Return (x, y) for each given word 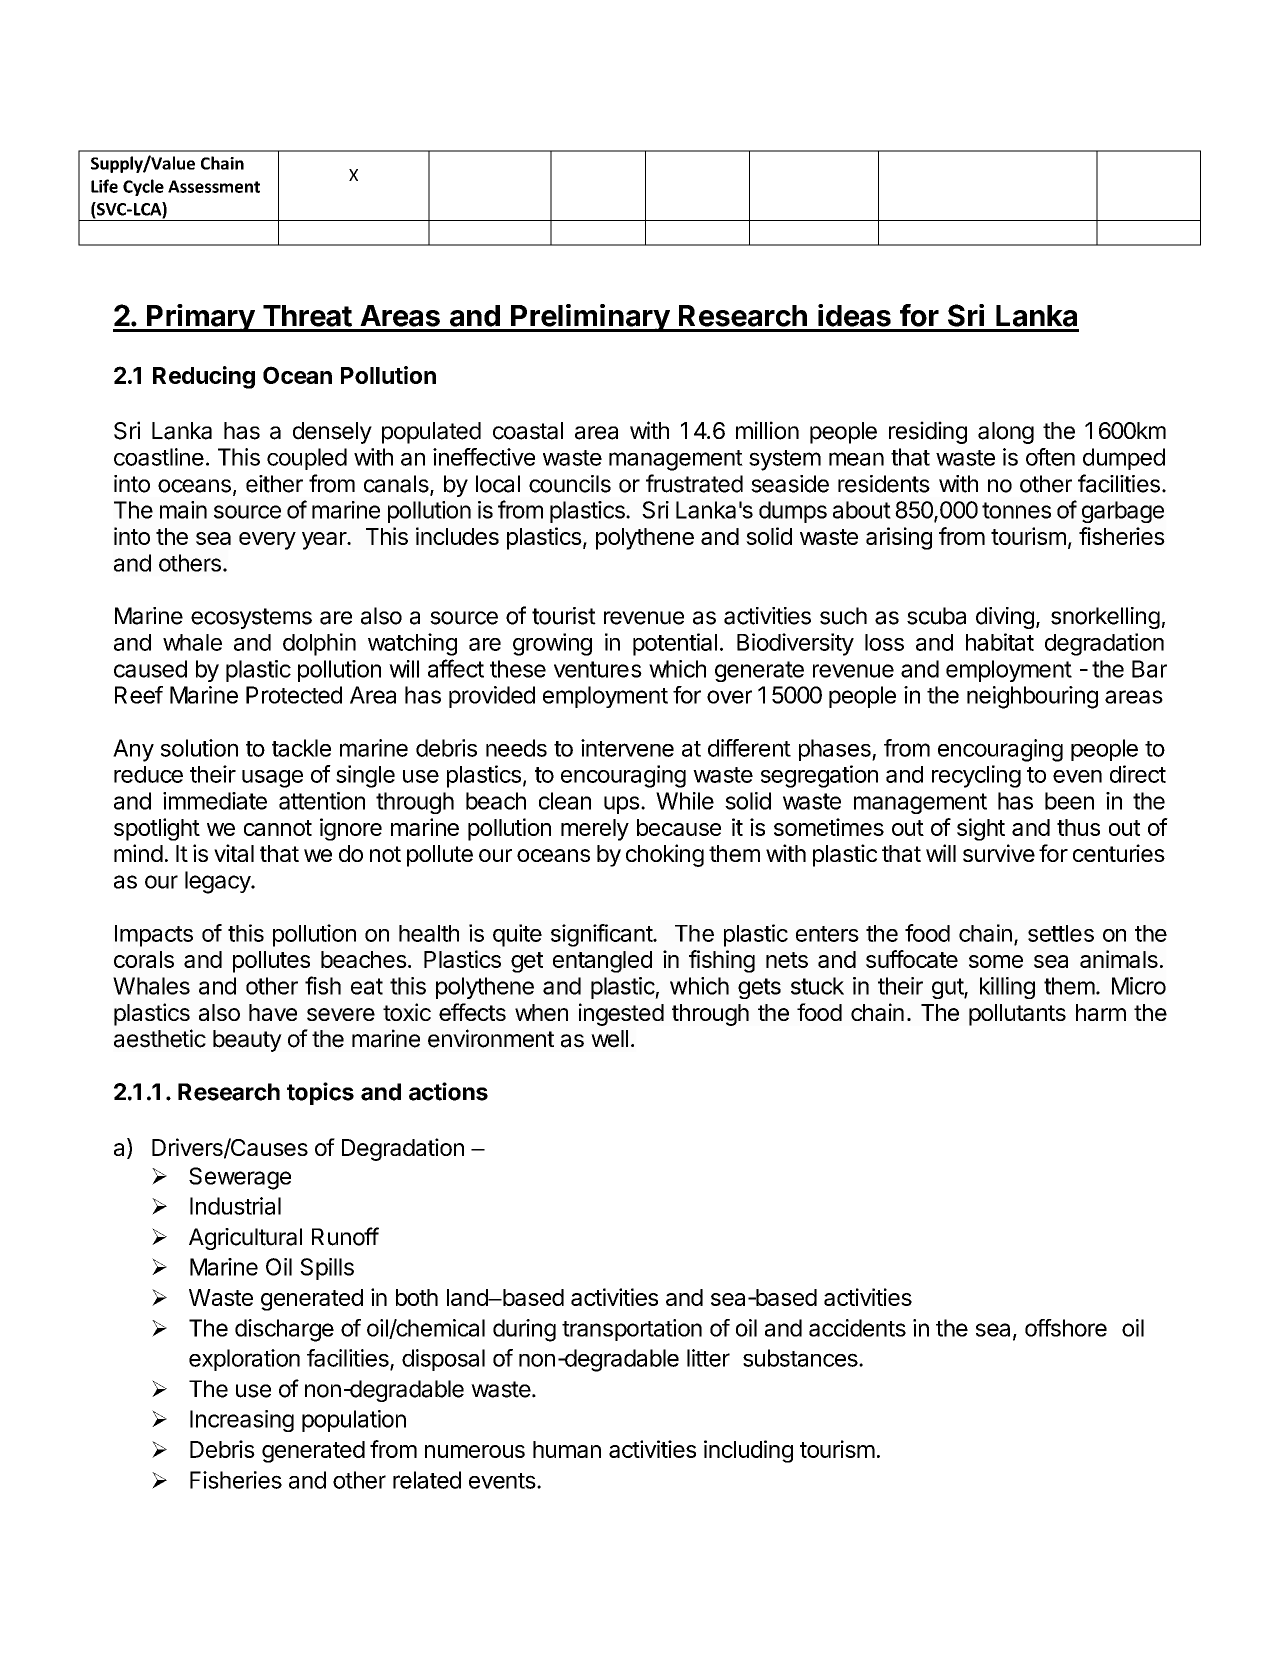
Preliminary (590, 318)
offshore (1066, 1328)
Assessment (214, 186)
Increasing (242, 1421)
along (1006, 433)
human (567, 1449)
